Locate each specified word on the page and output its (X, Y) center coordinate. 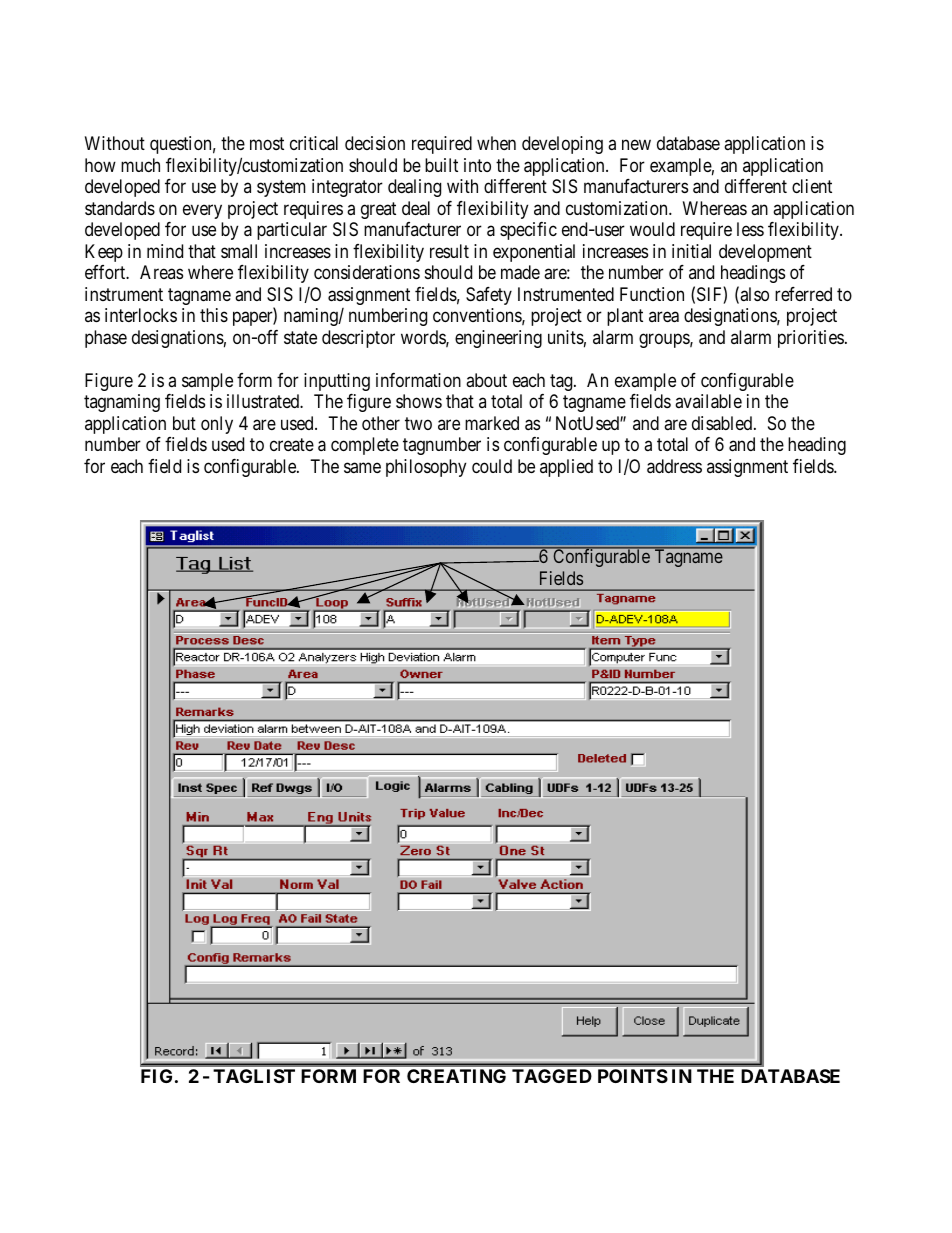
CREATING (456, 1076)
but (184, 423)
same (362, 467)
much (140, 165)
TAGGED (552, 1076)
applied (566, 468)
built (441, 165)
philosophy (426, 468)
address (674, 466)
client (812, 186)
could (492, 466)
